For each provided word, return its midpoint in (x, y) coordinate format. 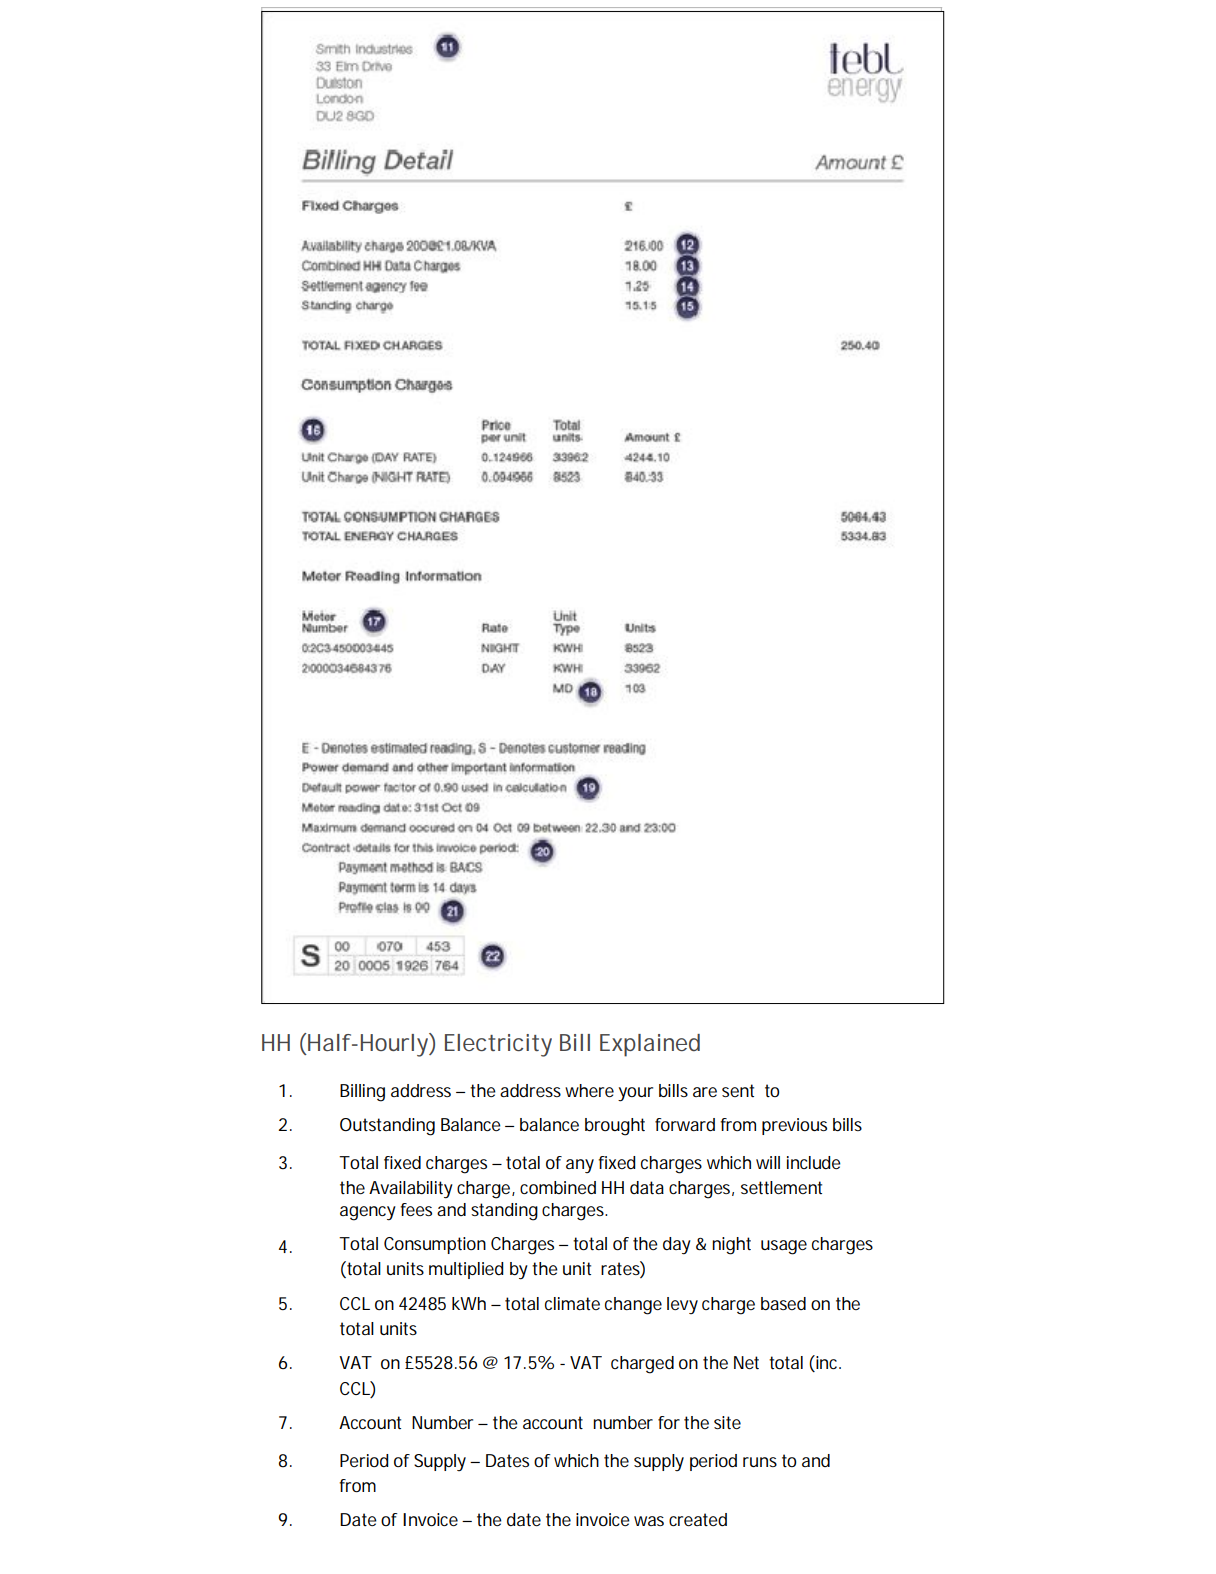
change (633, 1306)
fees (416, 1209)
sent (738, 1090)
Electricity (498, 1045)
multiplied (466, 1270)
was (649, 1521)
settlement (781, 1188)
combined (558, 1187)
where (589, 1090)
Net (746, 1363)
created (698, 1519)
